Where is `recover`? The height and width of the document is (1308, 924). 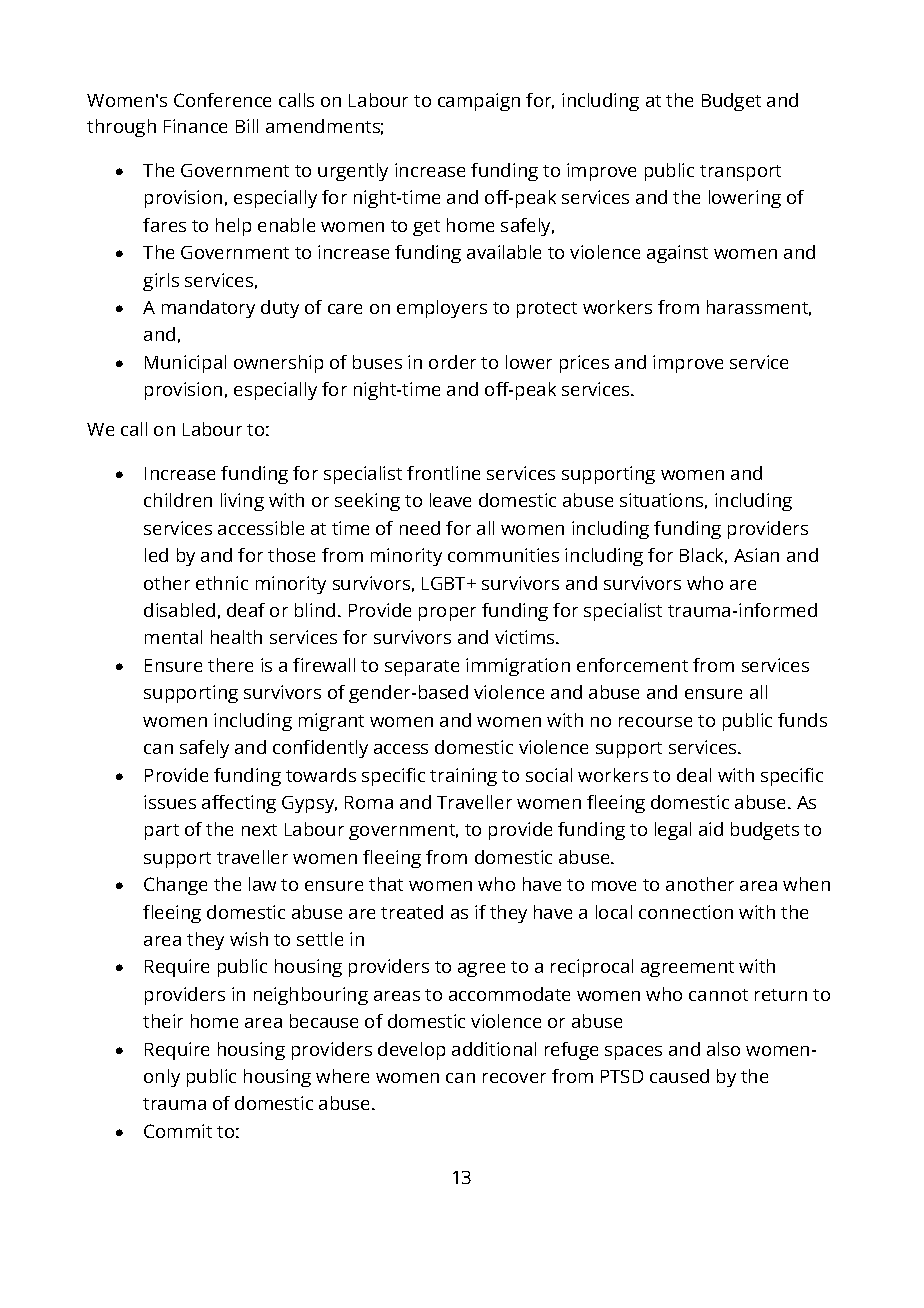
recover is located at coordinates (514, 1078).
